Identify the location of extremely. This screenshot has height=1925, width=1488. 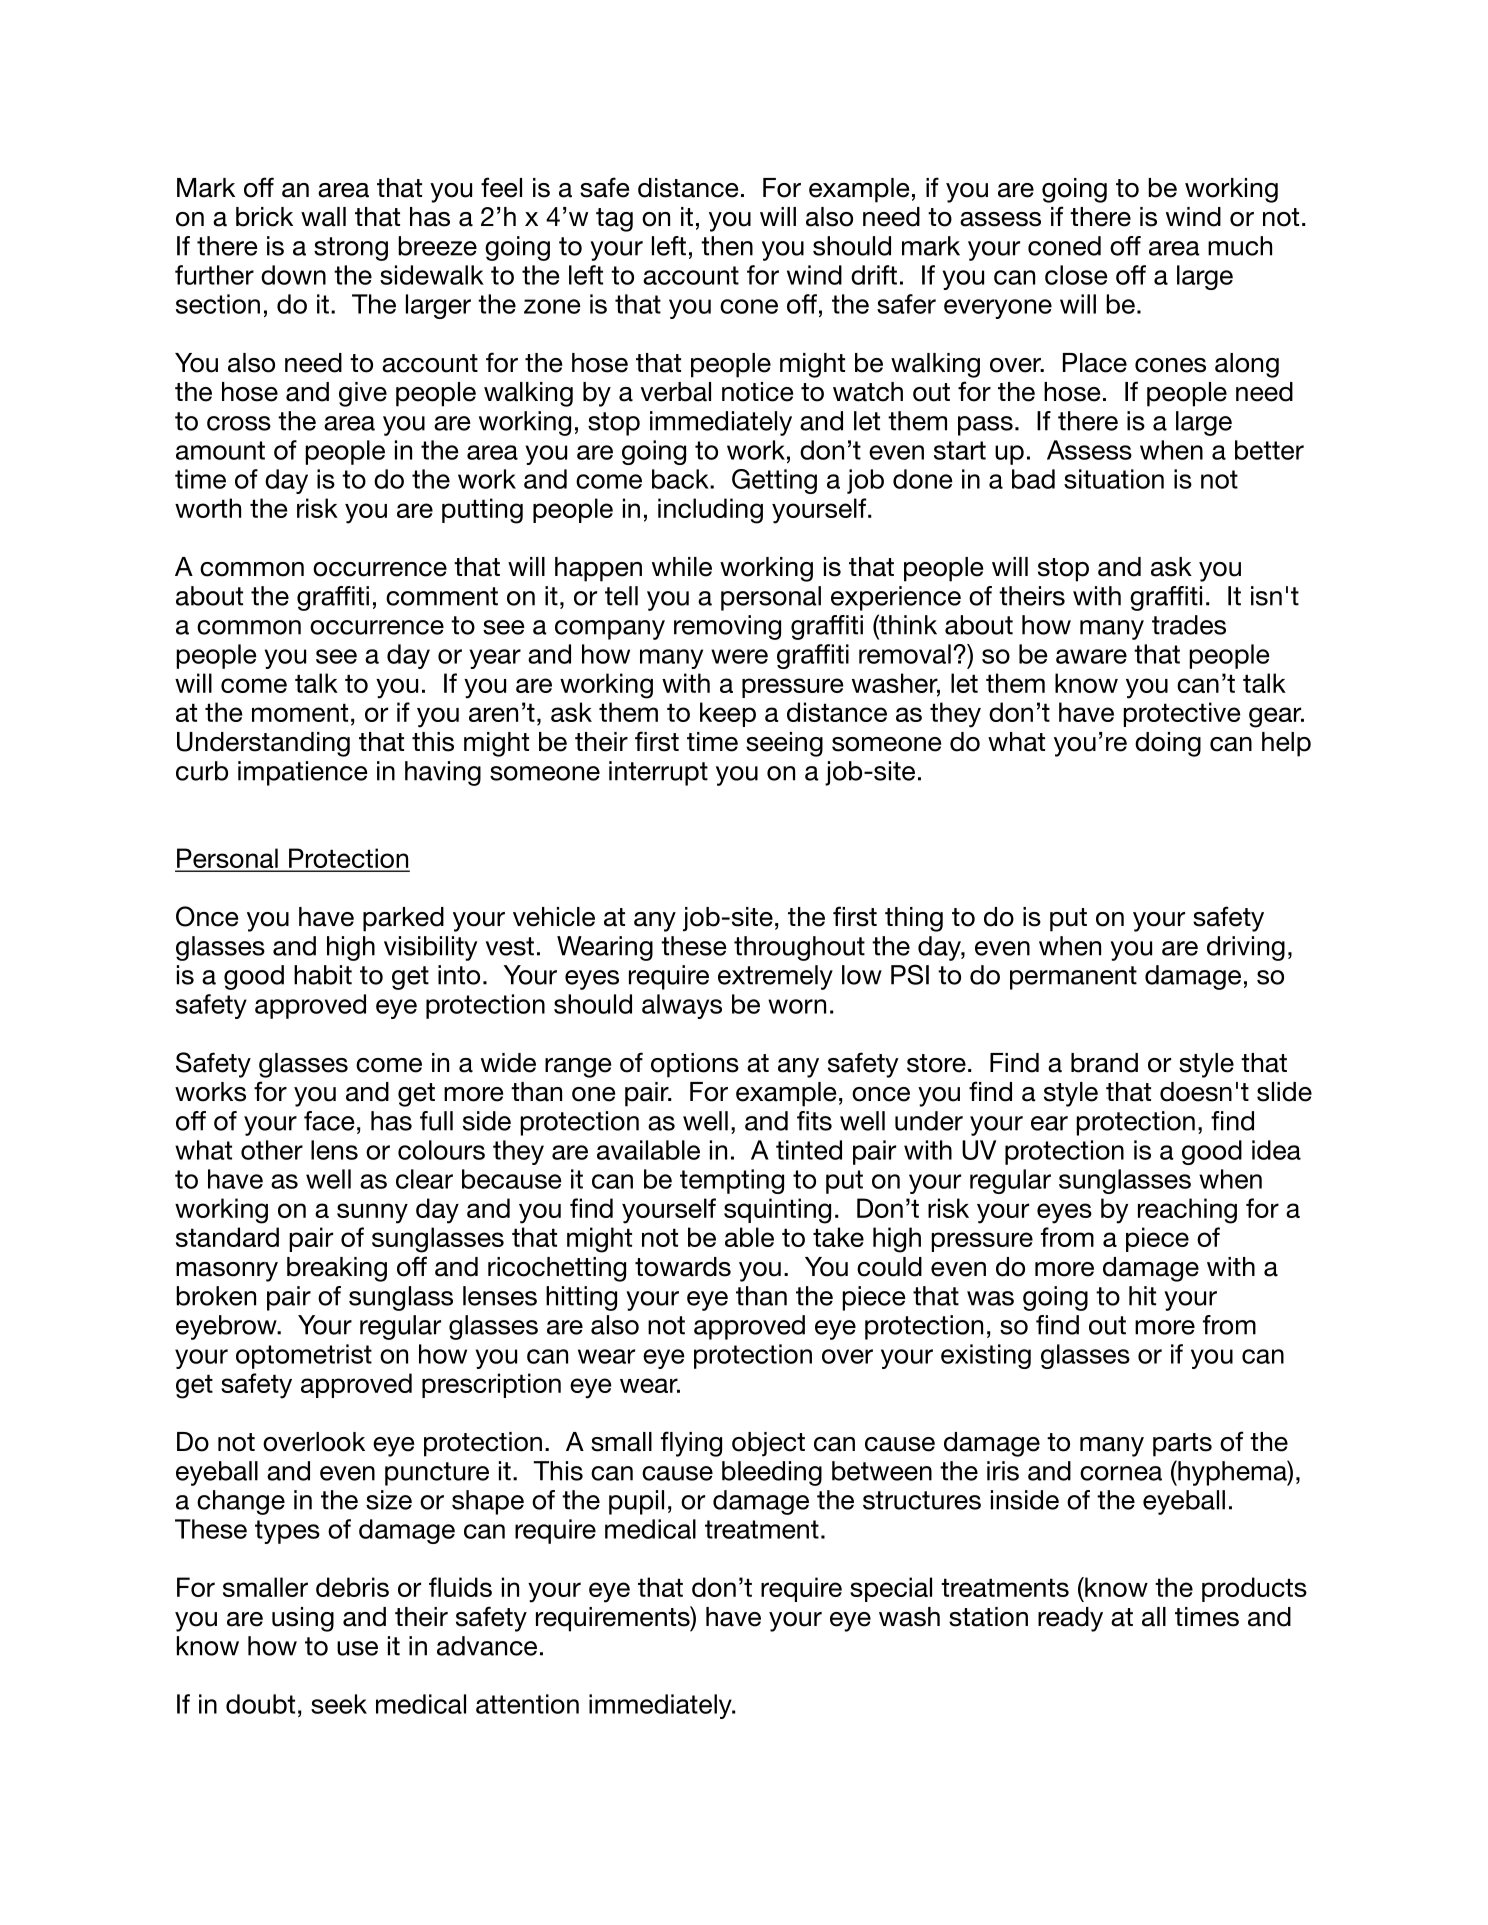
(775, 977).
